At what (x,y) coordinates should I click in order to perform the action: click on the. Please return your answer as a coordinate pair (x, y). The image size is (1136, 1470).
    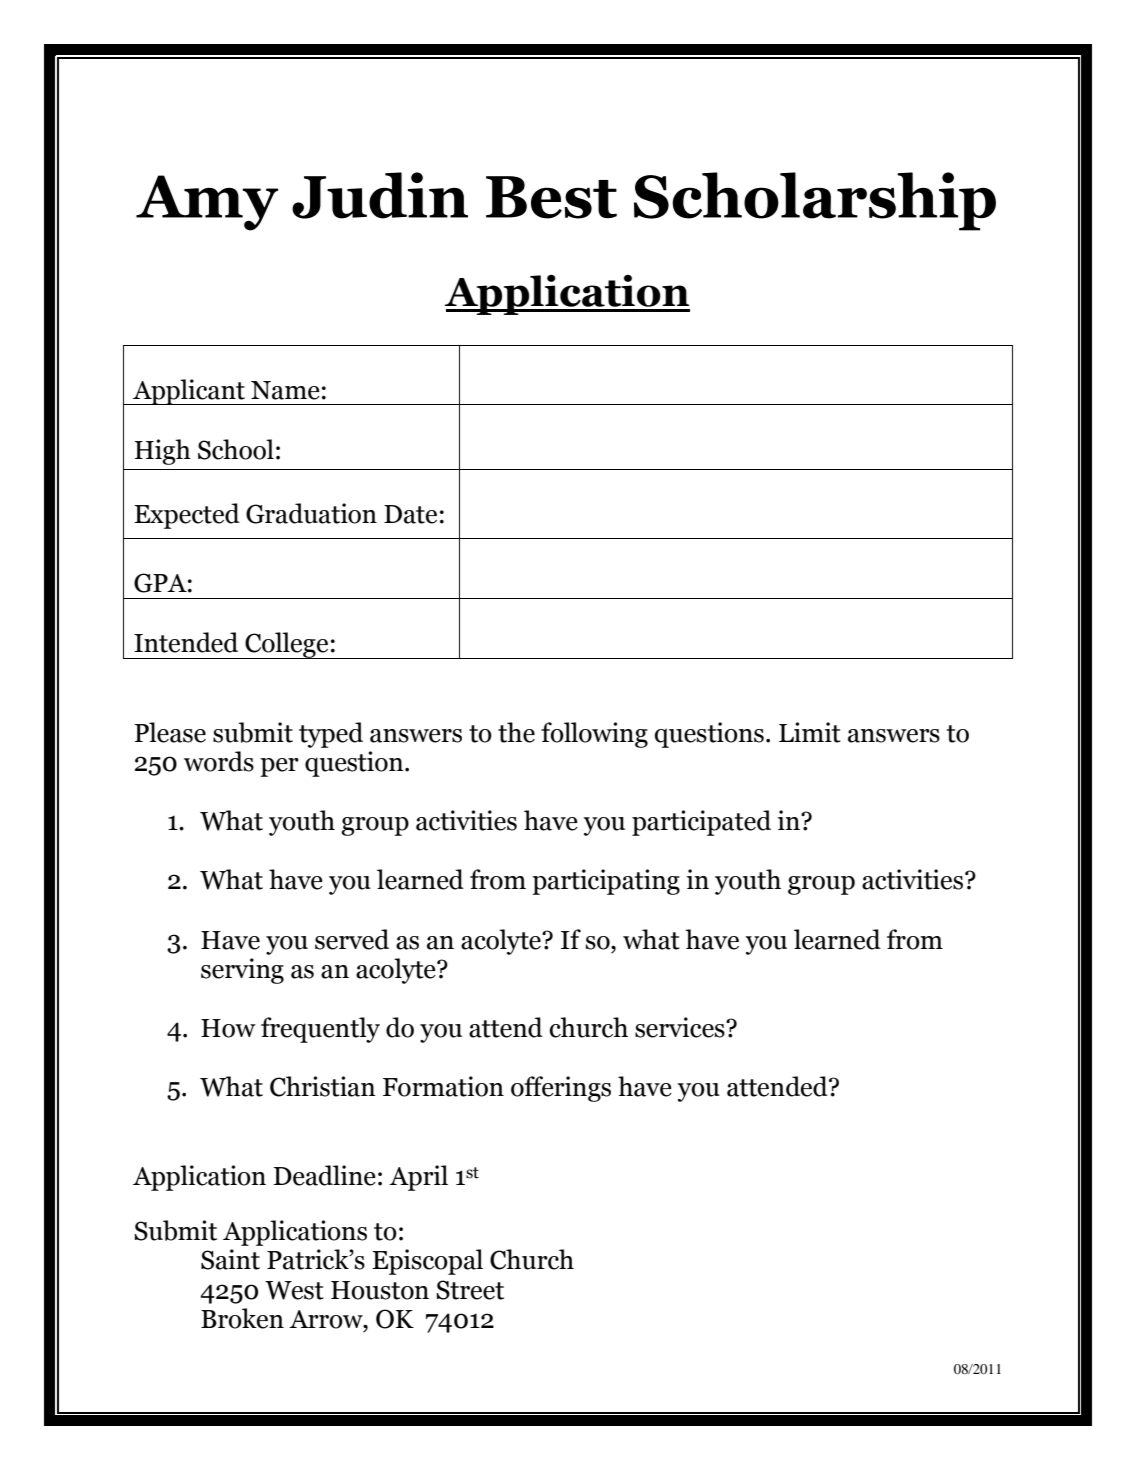
    Looking at the image, I should click on (516, 732).
